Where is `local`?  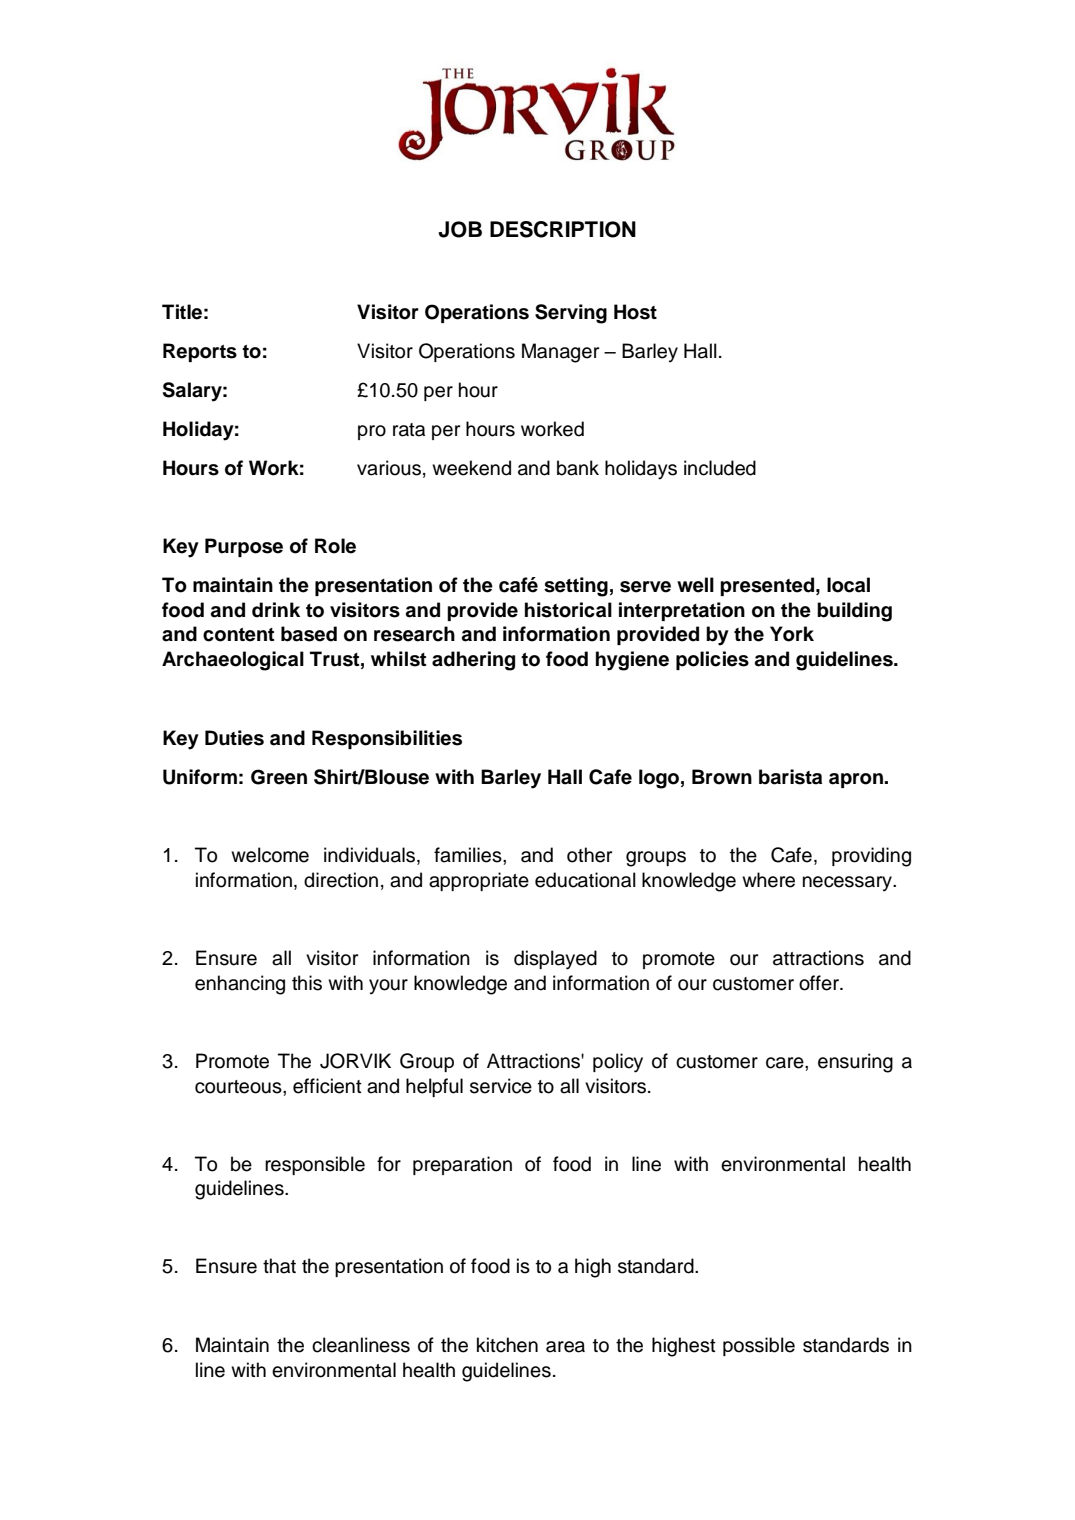 local is located at coordinates (848, 585).
